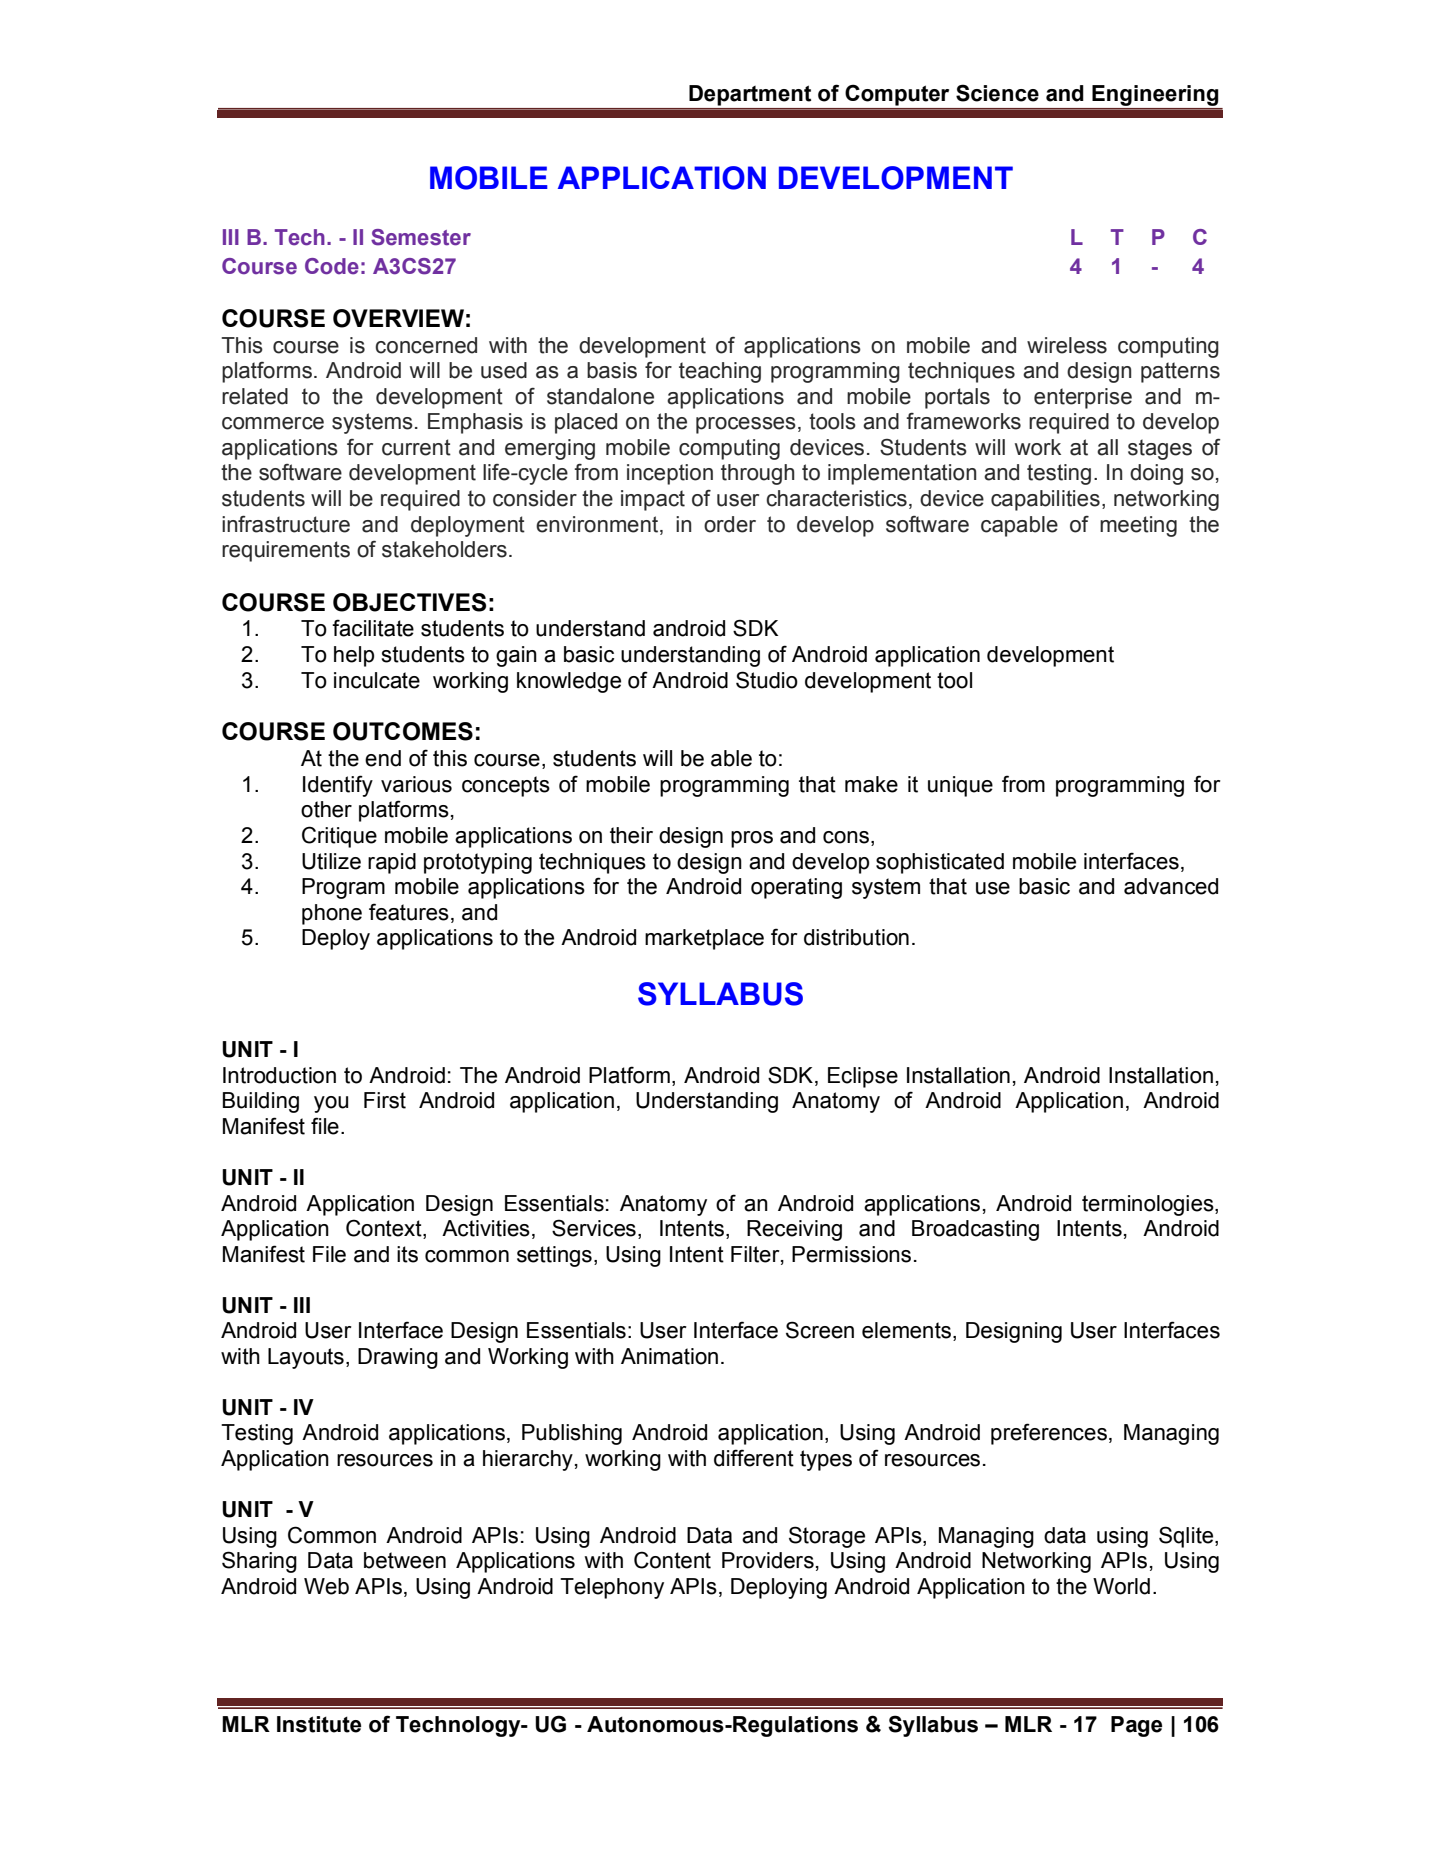 Image resolution: width=1444 pixels, height=1869 pixels. Describe the element at coordinates (286, 524) in the screenshot. I see `infrastructure` at that location.
